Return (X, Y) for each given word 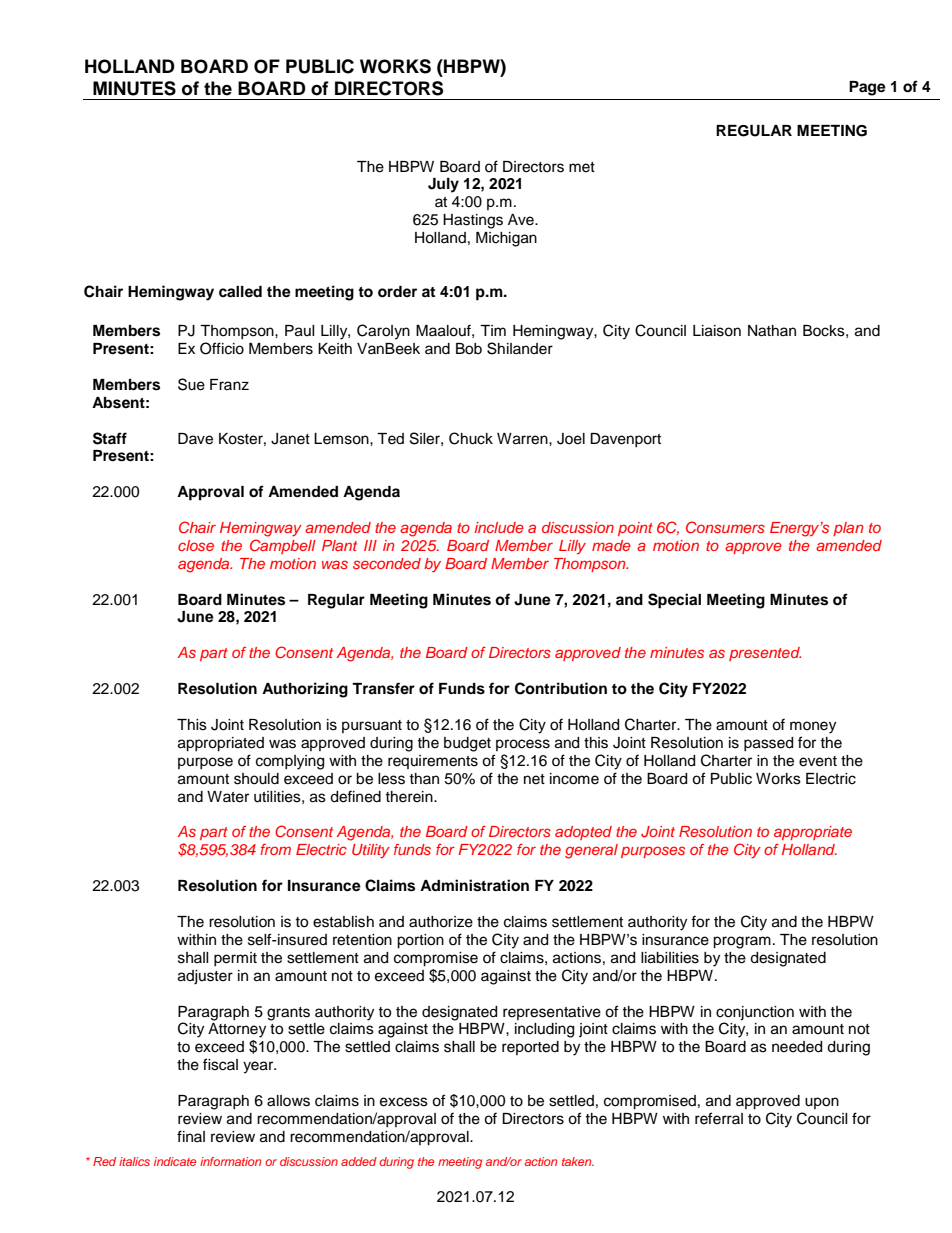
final (191, 1136)
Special (674, 601)
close (196, 545)
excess (404, 1102)
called (240, 291)
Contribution (561, 688)
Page (867, 88)
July (443, 185)
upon (822, 1103)
